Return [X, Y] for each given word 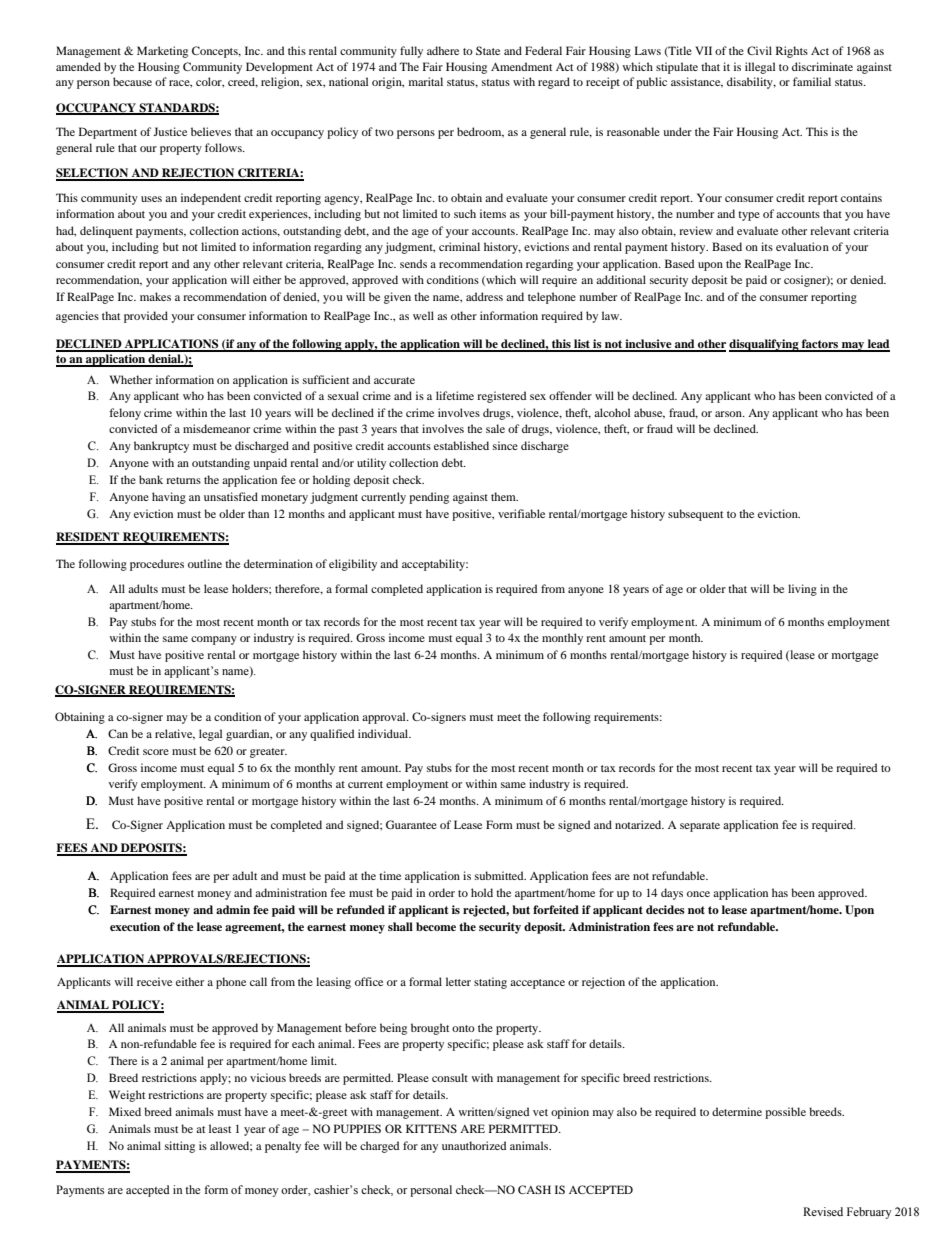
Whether [131, 379]
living [802, 590]
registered [501, 397]
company [214, 640]
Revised [823, 1211]
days [672, 894]
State [488, 50]
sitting [180, 1147]
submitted [500, 875]
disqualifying [765, 345]
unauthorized [474, 1145]
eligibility [353, 565]
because [132, 81]
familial [812, 81]
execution [135, 926]
